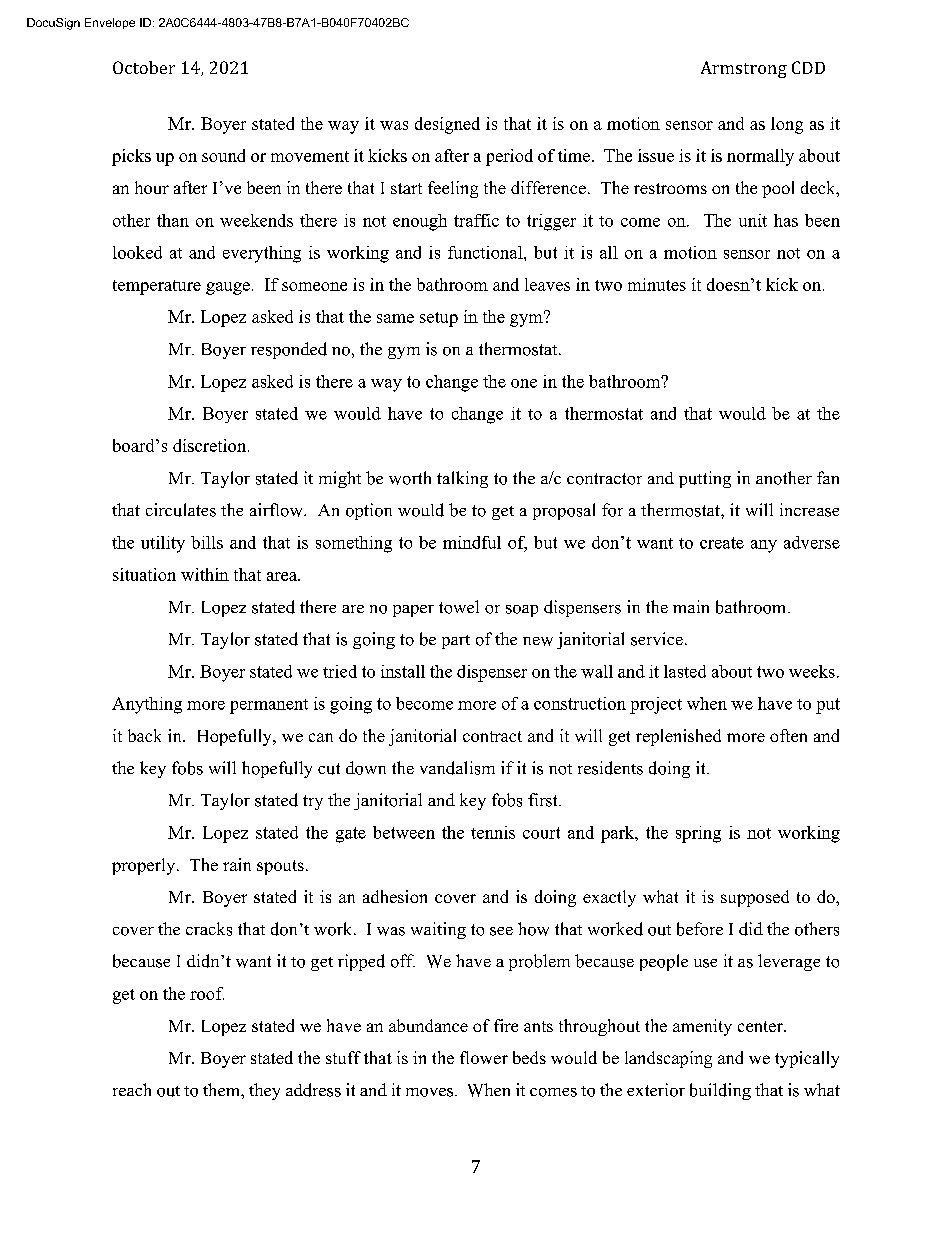 The width and height of the document is (952, 1233). I want to click on back, so click(144, 735).
